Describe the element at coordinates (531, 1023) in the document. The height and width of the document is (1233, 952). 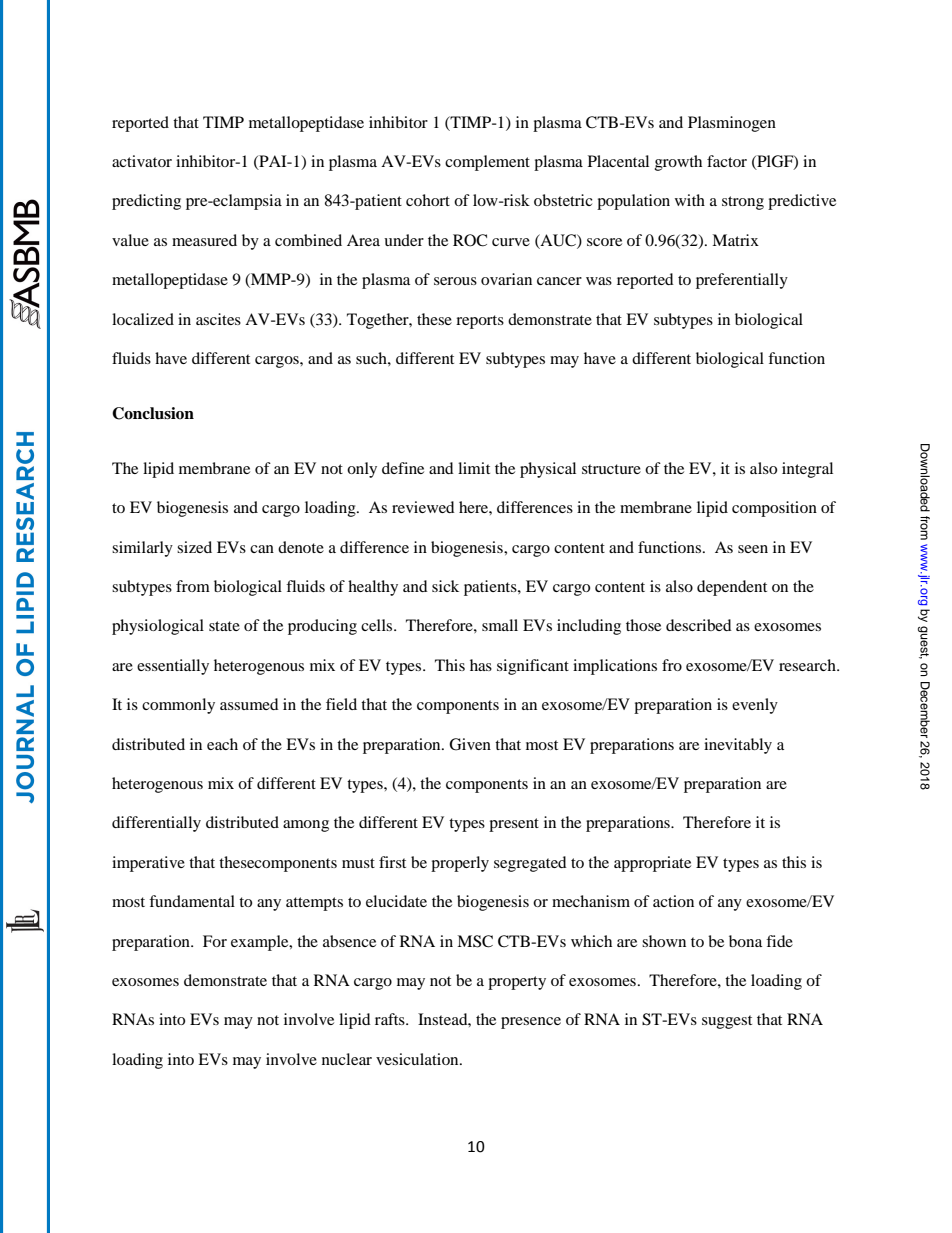
I see `presence` at that location.
